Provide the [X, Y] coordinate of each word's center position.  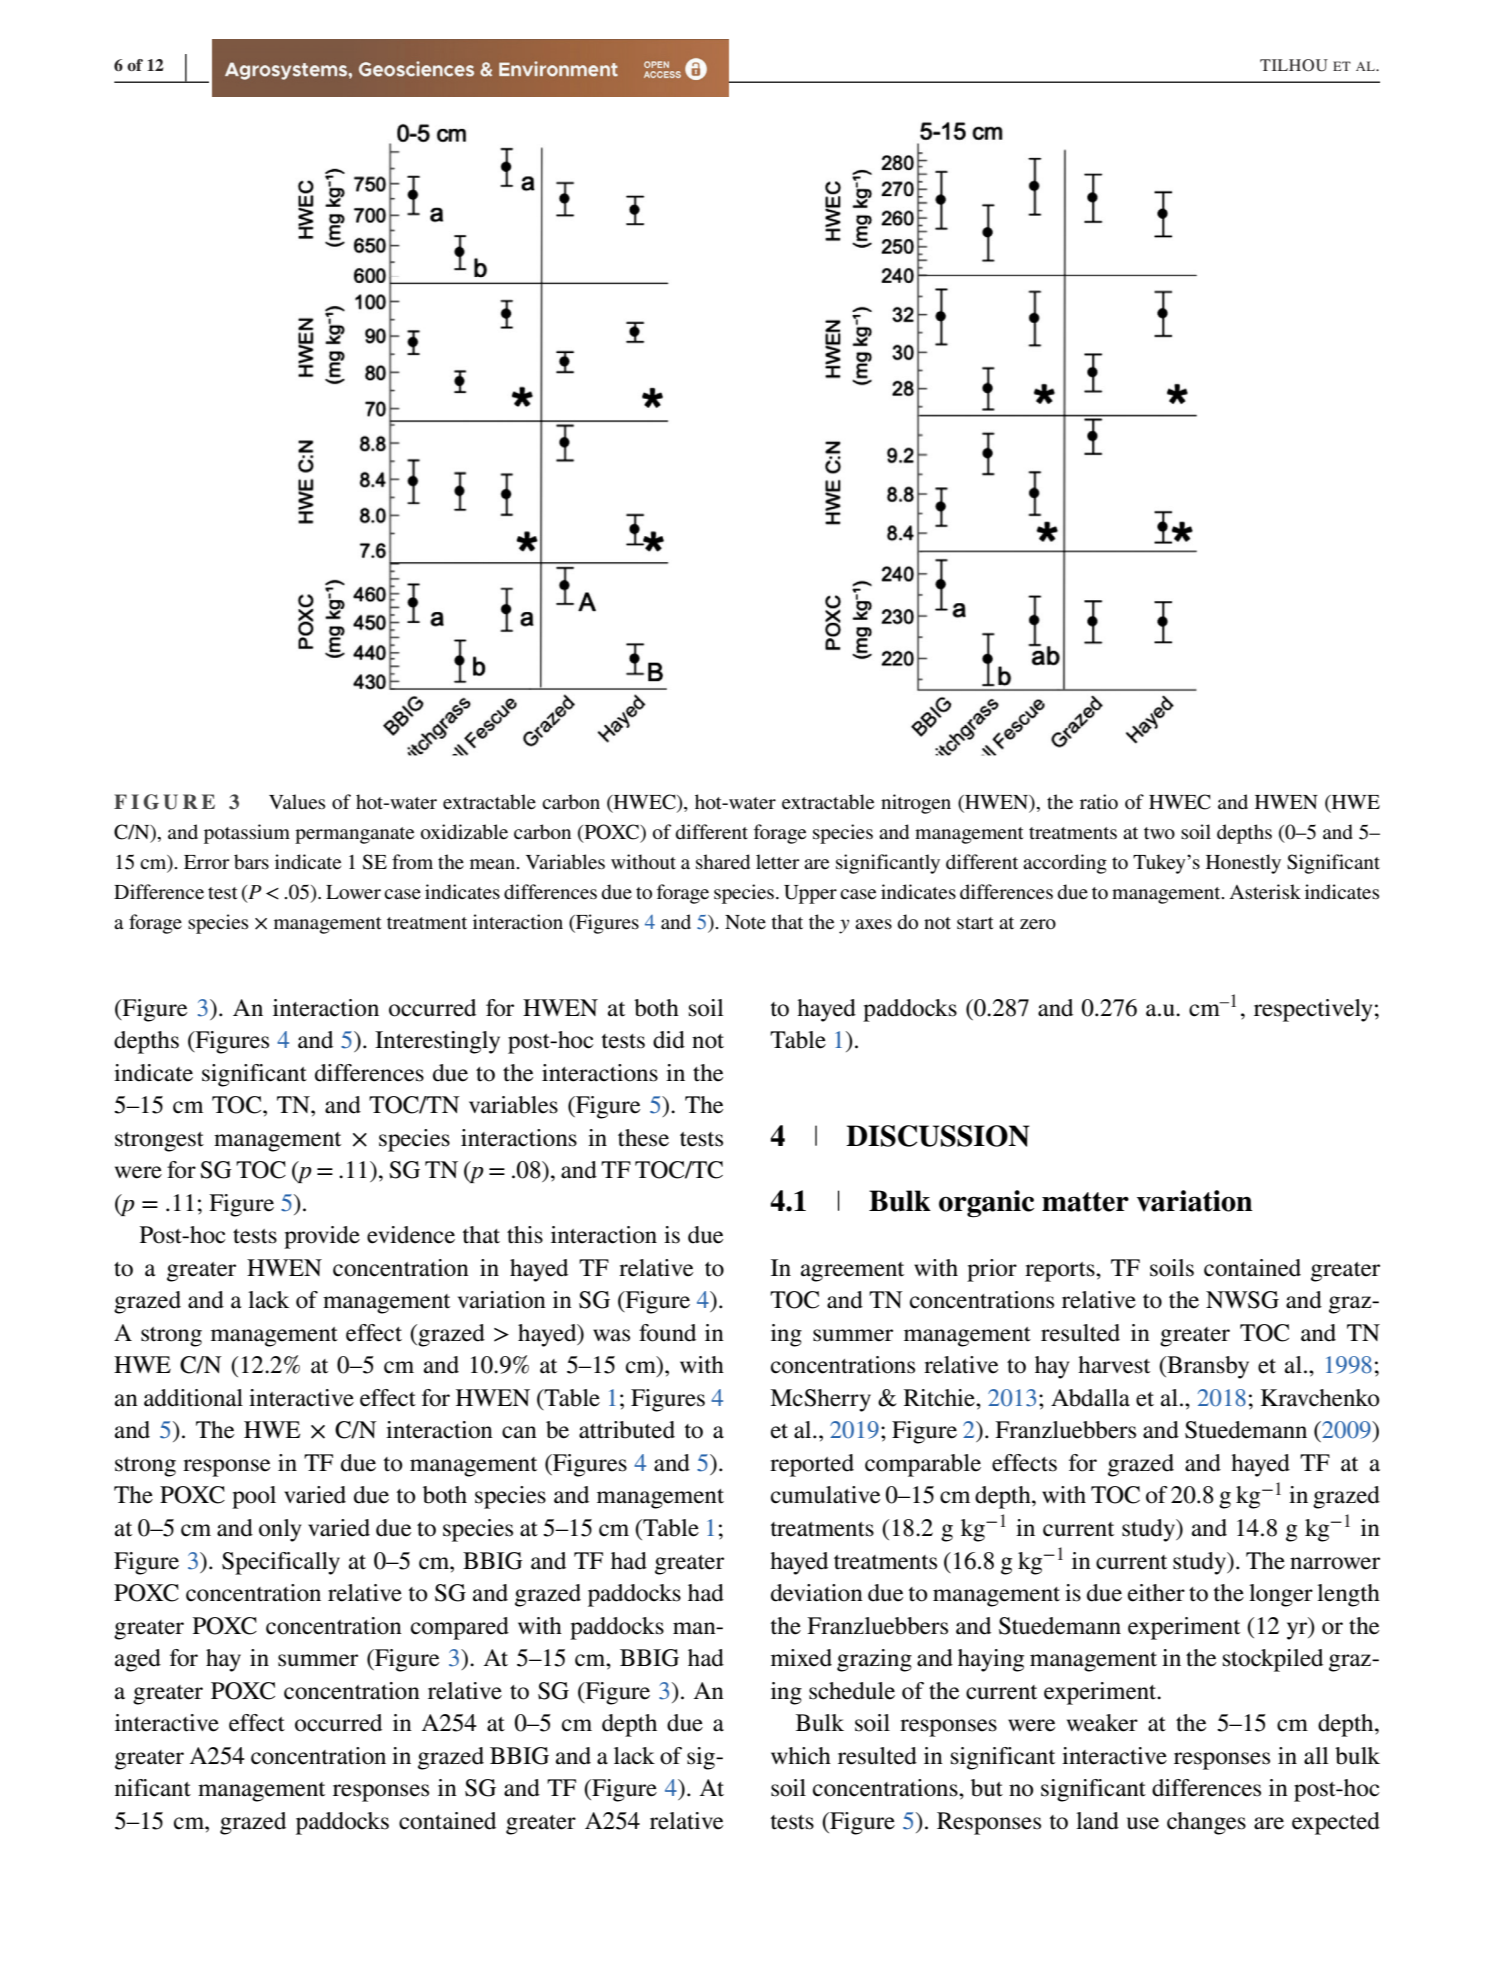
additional [193, 1398]
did [669, 1040]
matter [1085, 1202]
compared [460, 1628]
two [1159, 833]
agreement [852, 1272]
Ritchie [940, 1398]
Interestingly [437, 1042]
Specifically [281, 1563]
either [1156, 1593]
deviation [817, 1593]
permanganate [354, 835]
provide [322, 1237]
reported [812, 1465]
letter [778, 861]
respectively [1313, 1010]
